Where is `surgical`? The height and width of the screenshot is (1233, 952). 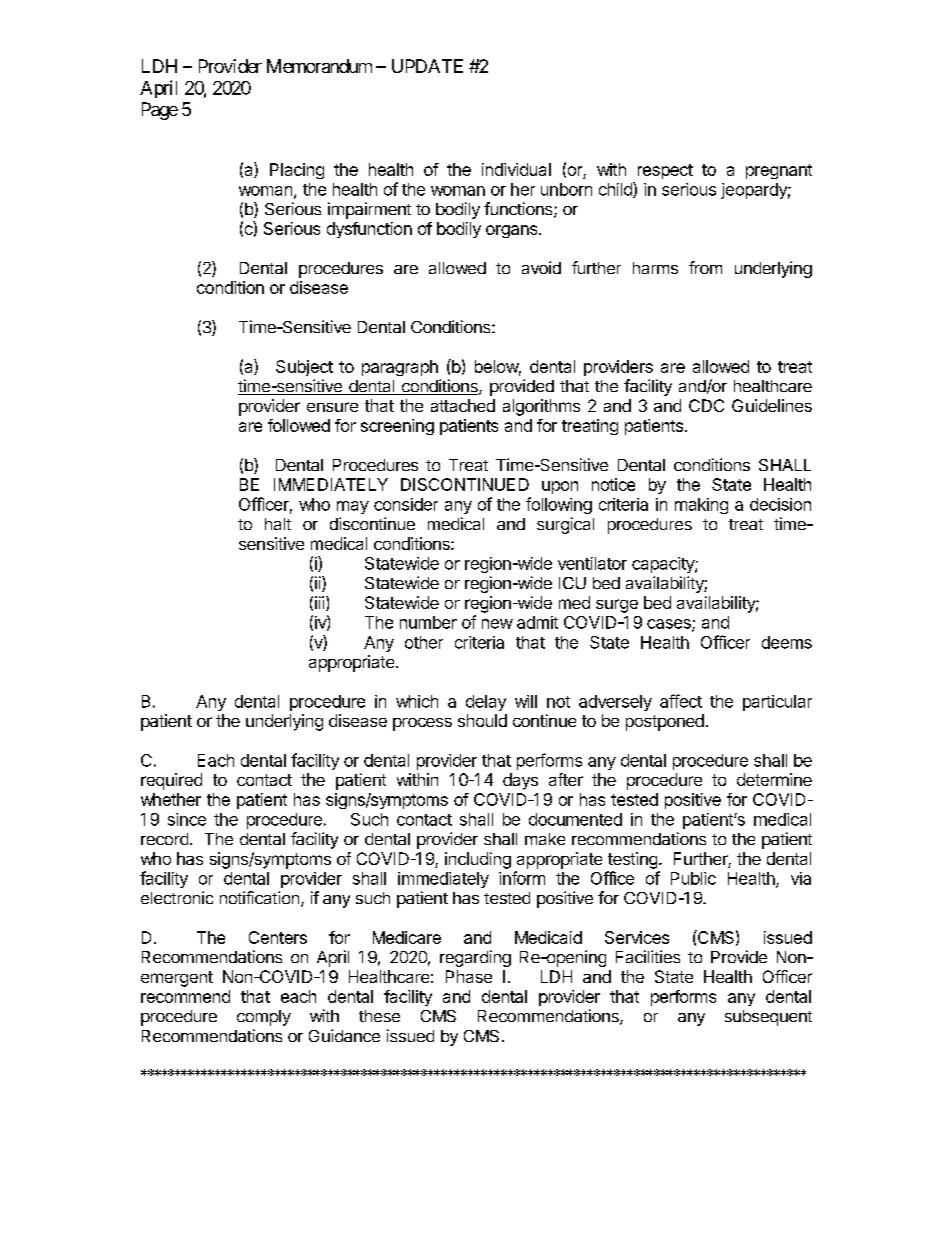
surgical is located at coordinates (565, 525).
